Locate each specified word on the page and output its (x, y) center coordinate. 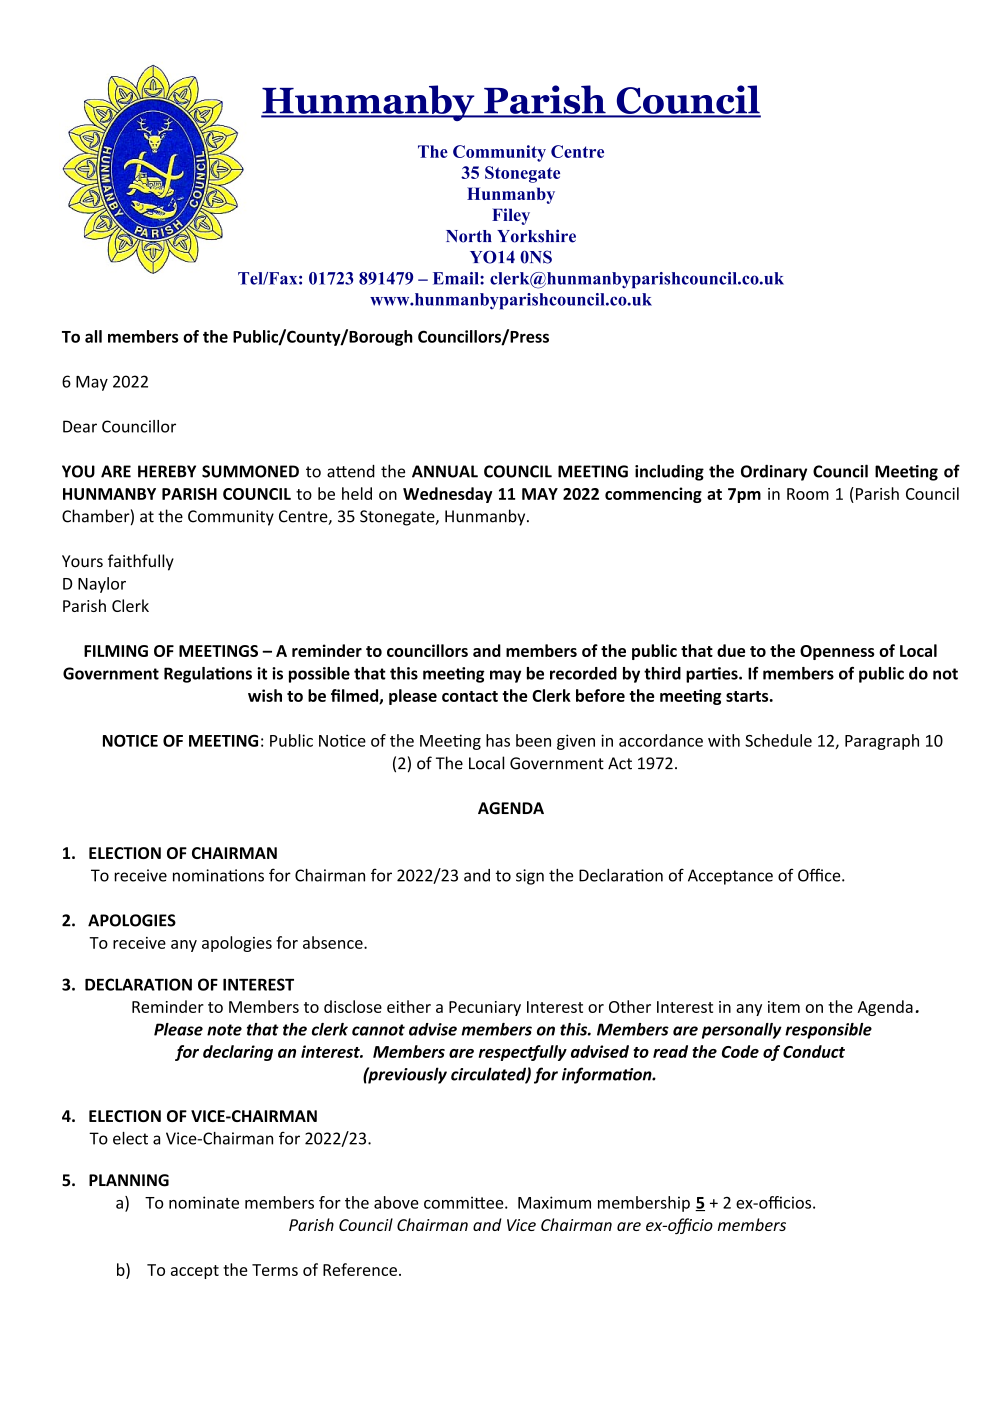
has (498, 740)
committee (465, 1202)
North (469, 236)
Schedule (778, 740)
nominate (204, 1202)
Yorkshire (536, 236)
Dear (80, 426)
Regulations (208, 675)
